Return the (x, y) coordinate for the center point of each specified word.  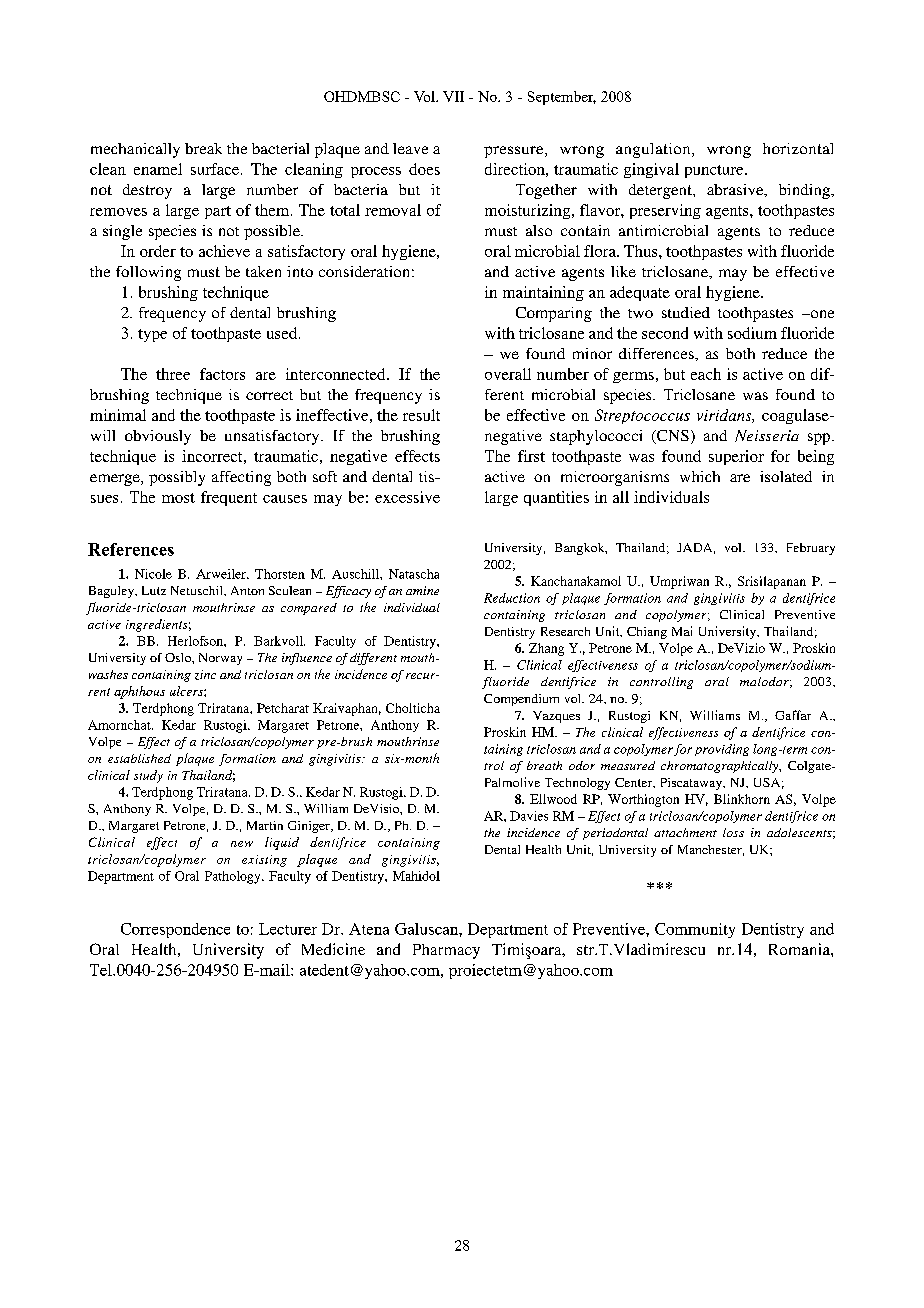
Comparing (554, 314)
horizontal (798, 148)
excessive (407, 497)
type (152, 335)
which (700, 476)
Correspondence (175, 930)
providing (722, 750)
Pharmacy (446, 951)
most (178, 498)
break (203, 148)
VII (453, 96)
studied (686, 312)
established (139, 758)
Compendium (521, 700)
